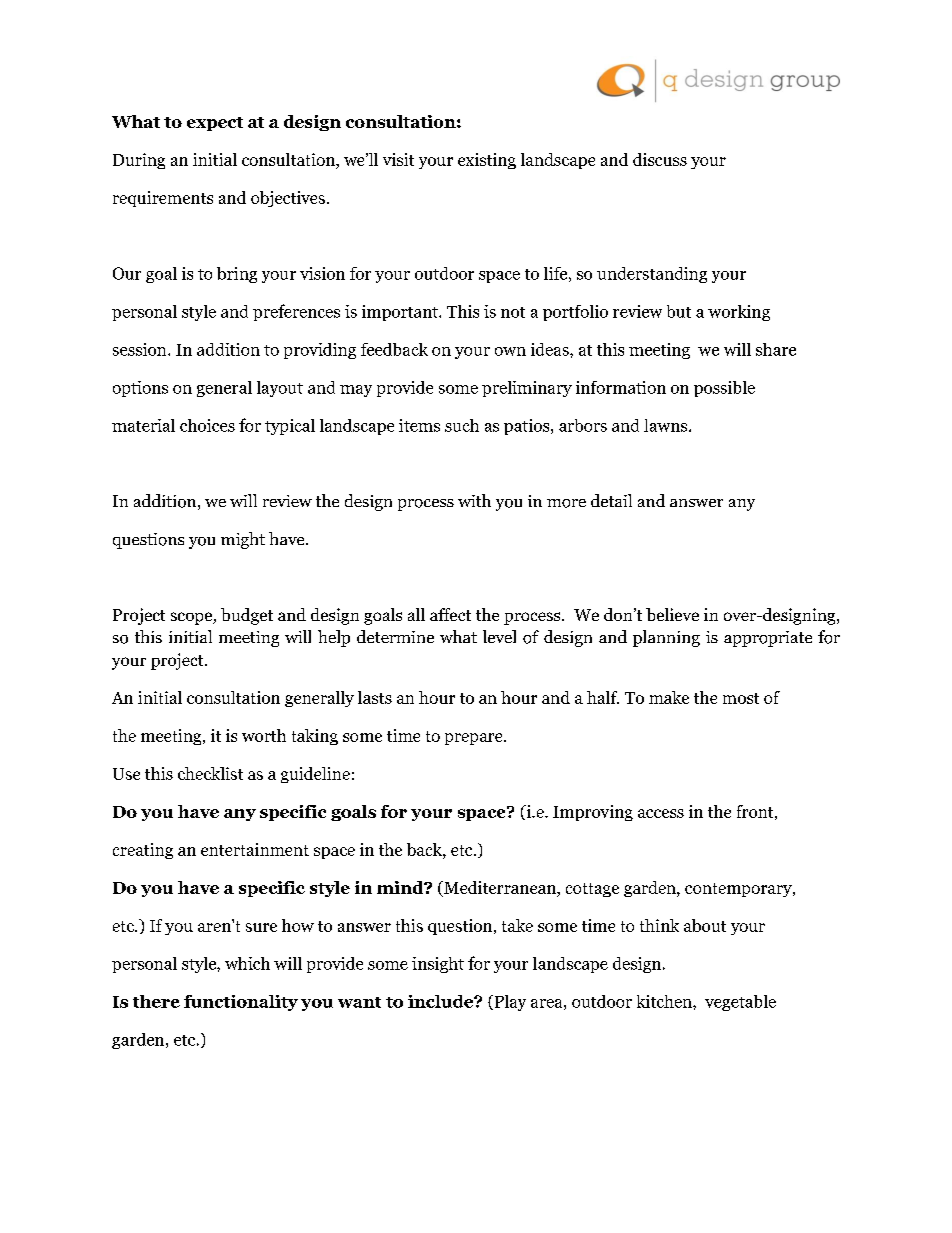 This screenshot has width=952, height=1233. Describe the element at coordinates (141, 349) in the screenshot. I see `session` at that location.
